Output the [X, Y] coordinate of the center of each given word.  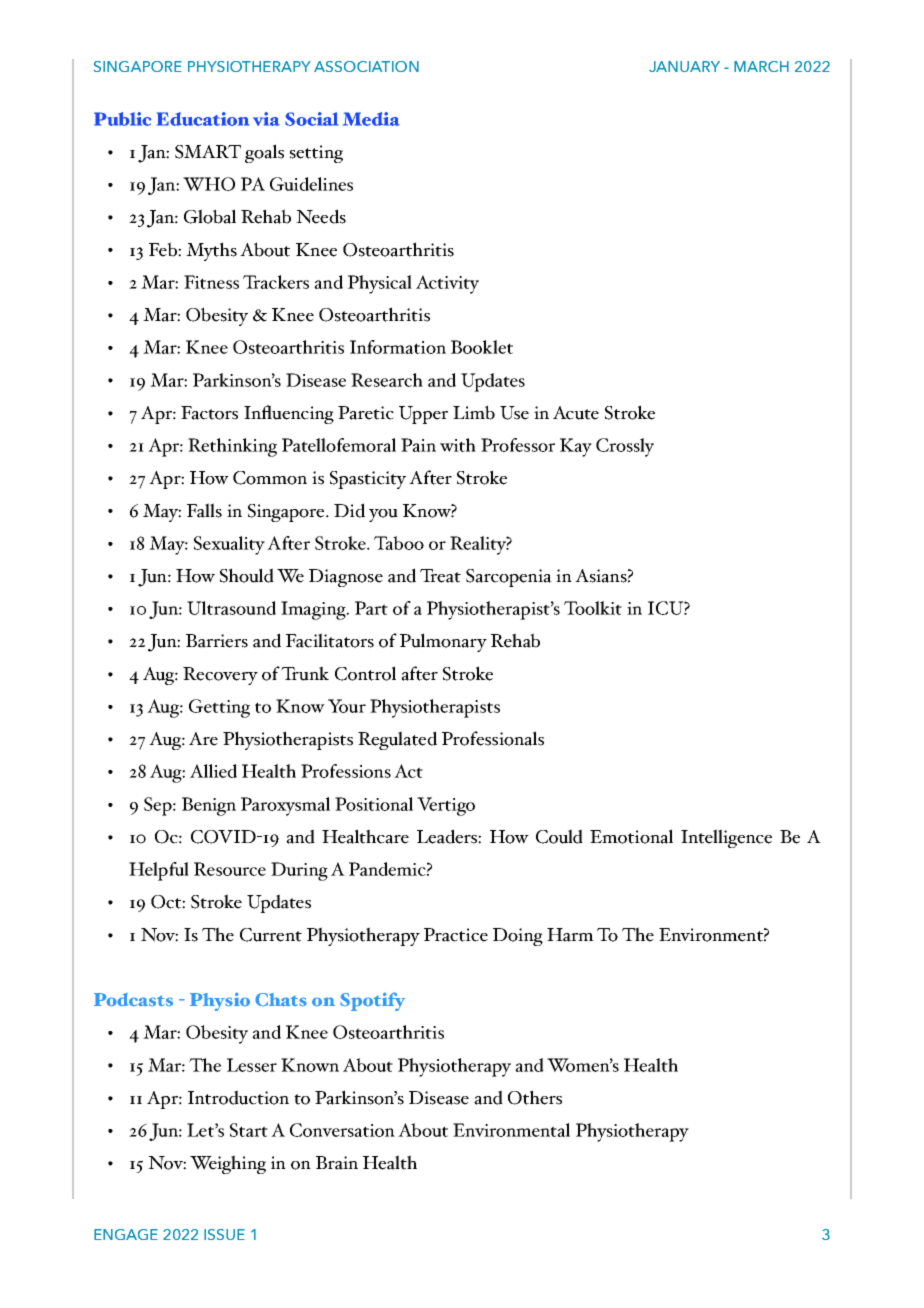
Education [203, 119]
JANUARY [684, 66]
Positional [374, 804]
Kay [576, 447]
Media [371, 119]
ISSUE [224, 1234]
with [458, 445]
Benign [209, 806]
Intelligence [726, 838]
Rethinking [232, 447]
